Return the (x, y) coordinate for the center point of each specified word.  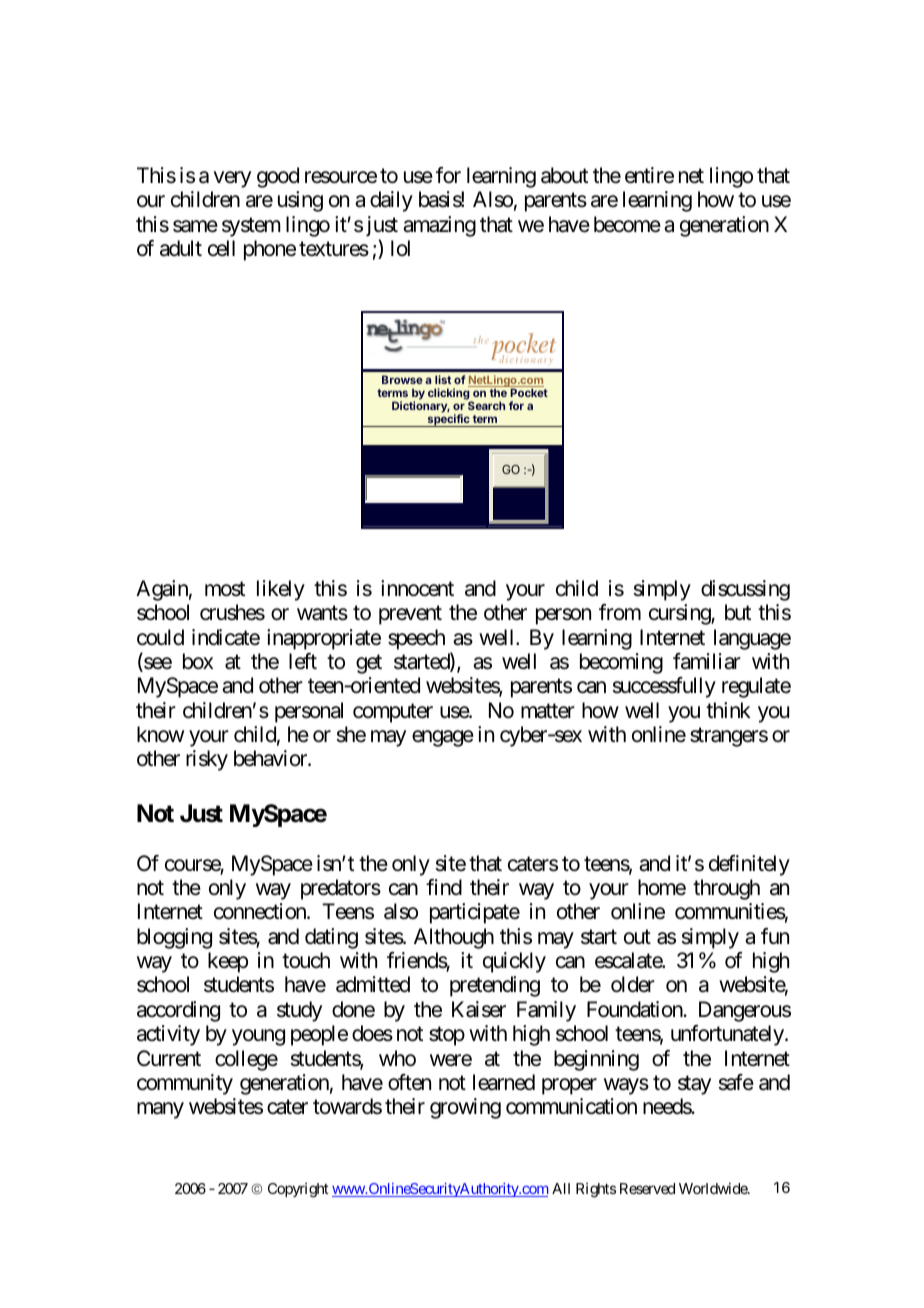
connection (261, 911)
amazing (439, 226)
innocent (417, 588)
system (251, 227)
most (225, 589)
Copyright (298, 1190)
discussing (745, 590)
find (444, 887)
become (627, 224)
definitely (749, 865)
